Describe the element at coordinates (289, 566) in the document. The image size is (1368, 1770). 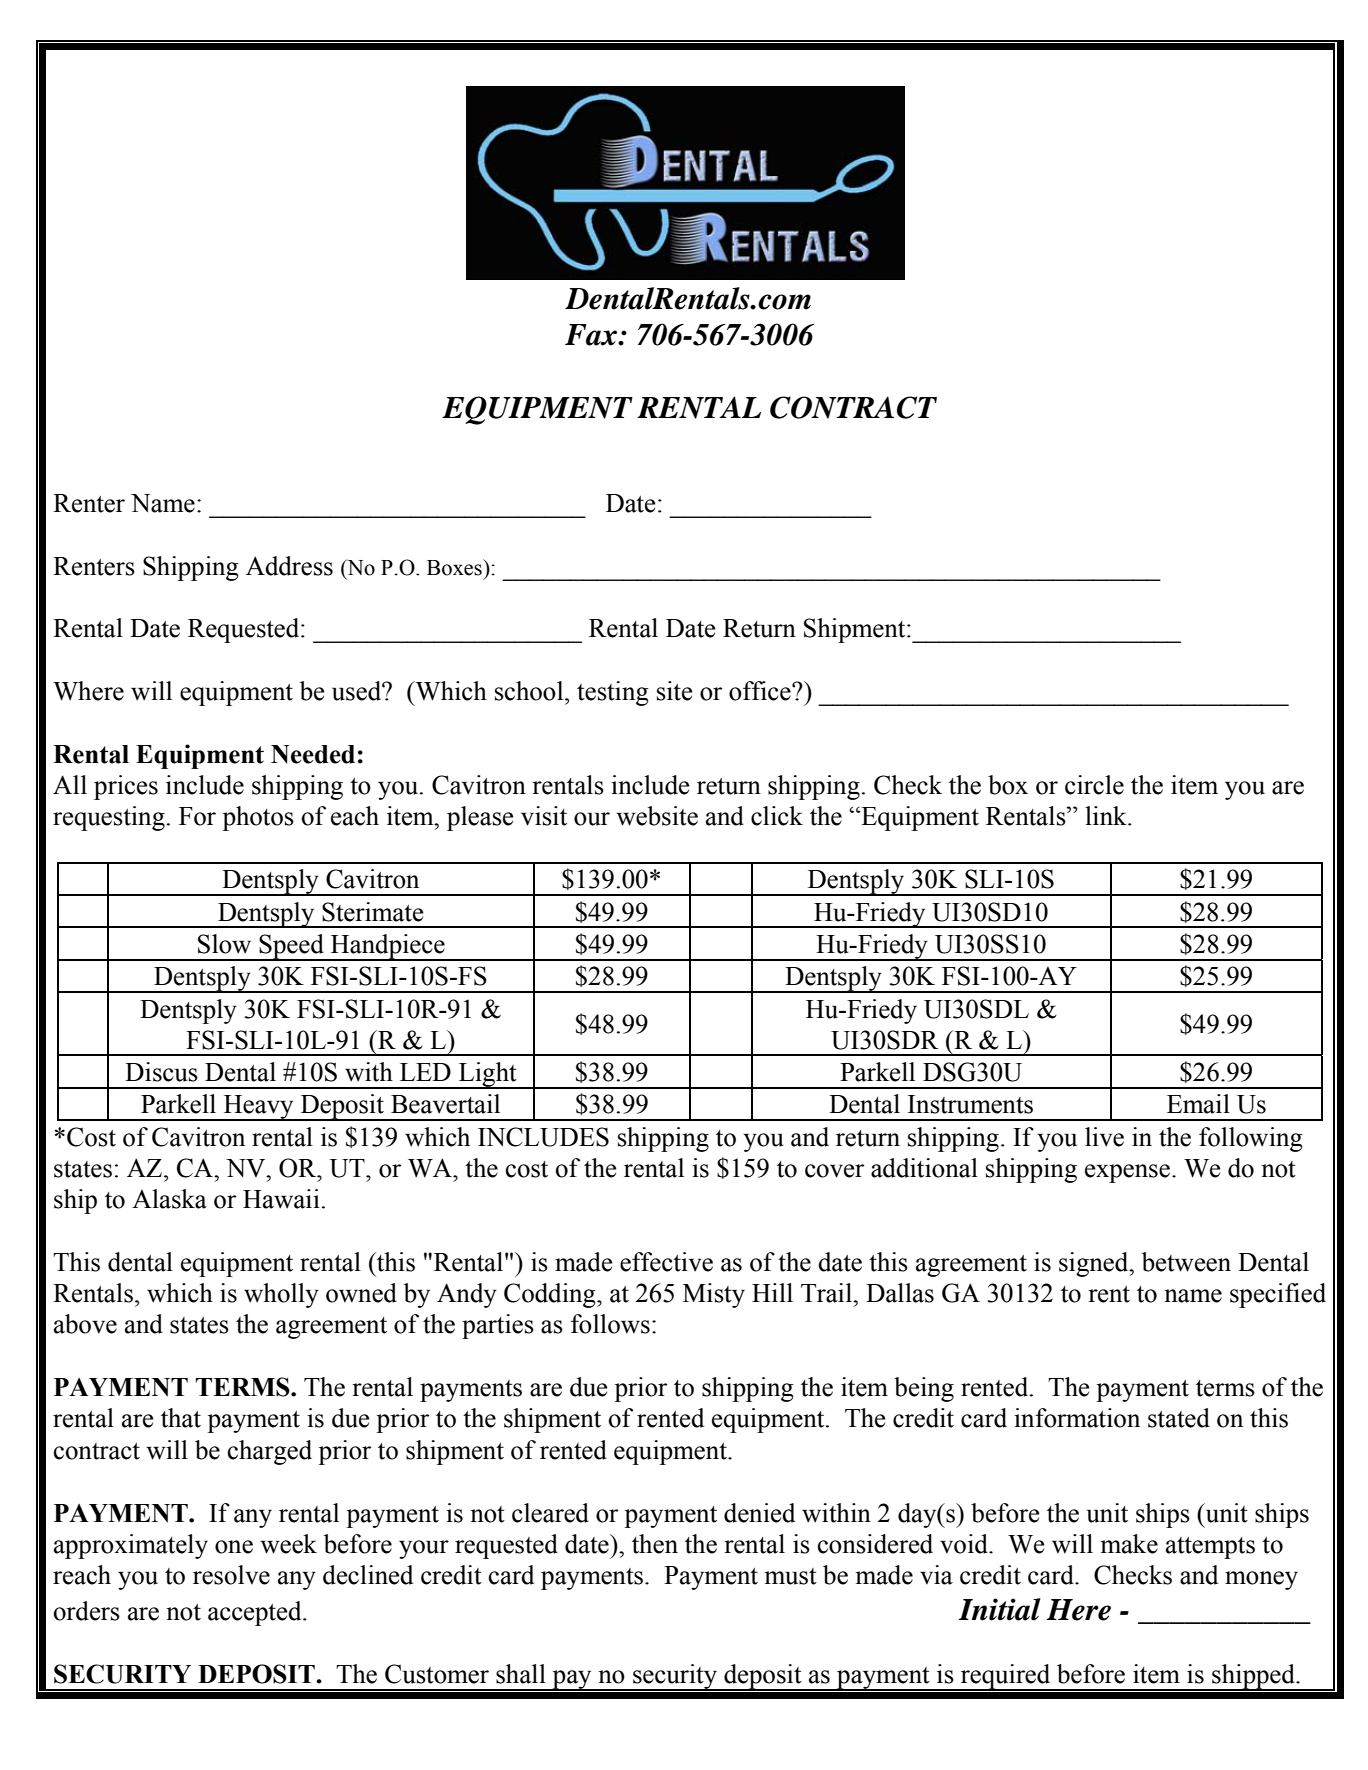
I see `Address` at that location.
